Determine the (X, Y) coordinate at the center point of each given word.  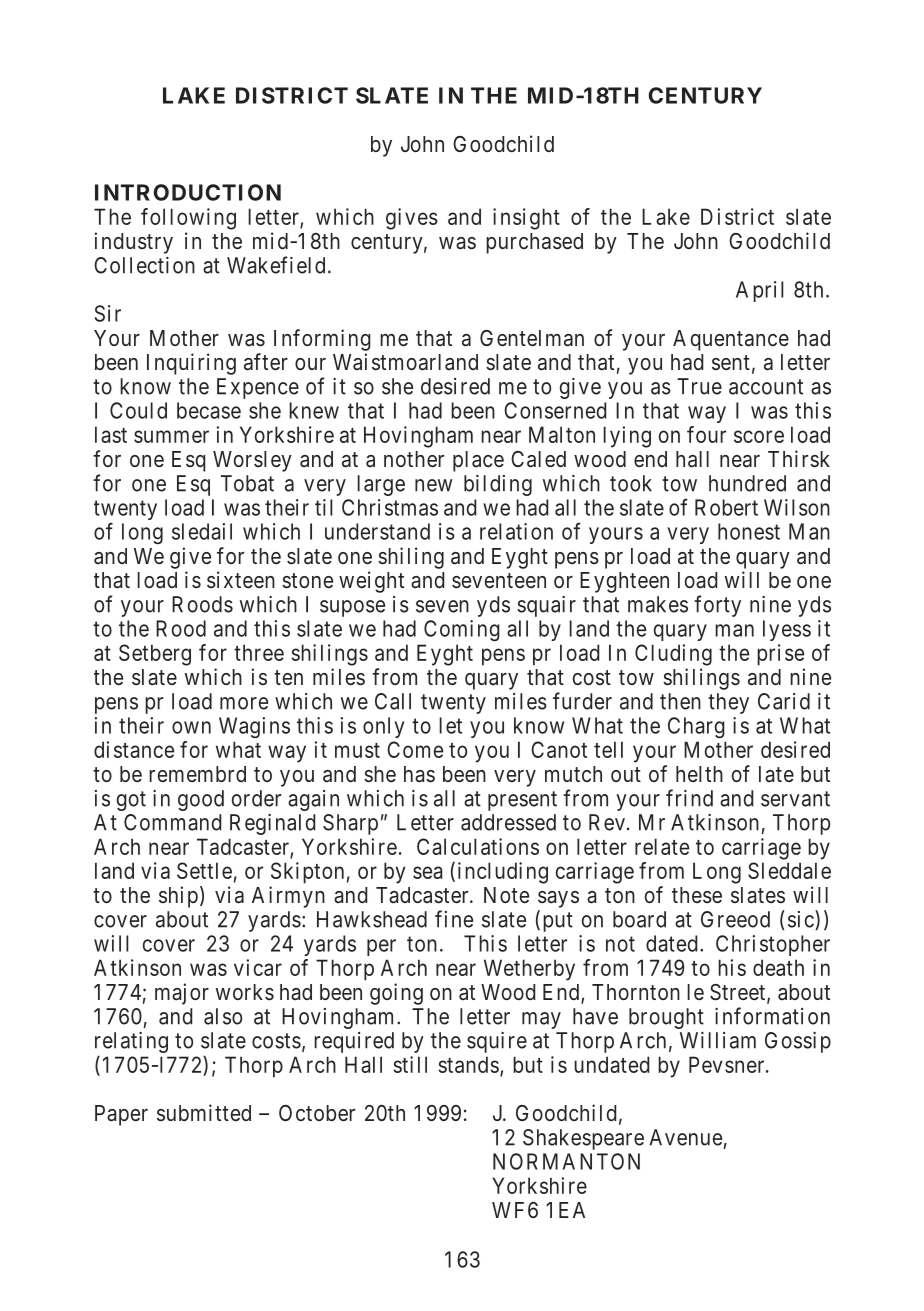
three (259, 652)
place (478, 461)
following (188, 219)
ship (178, 897)
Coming (462, 630)
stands (468, 1064)
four (706, 434)
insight (526, 219)
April (760, 291)
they (728, 703)
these (697, 895)
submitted (204, 1112)
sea (427, 872)
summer (171, 436)
